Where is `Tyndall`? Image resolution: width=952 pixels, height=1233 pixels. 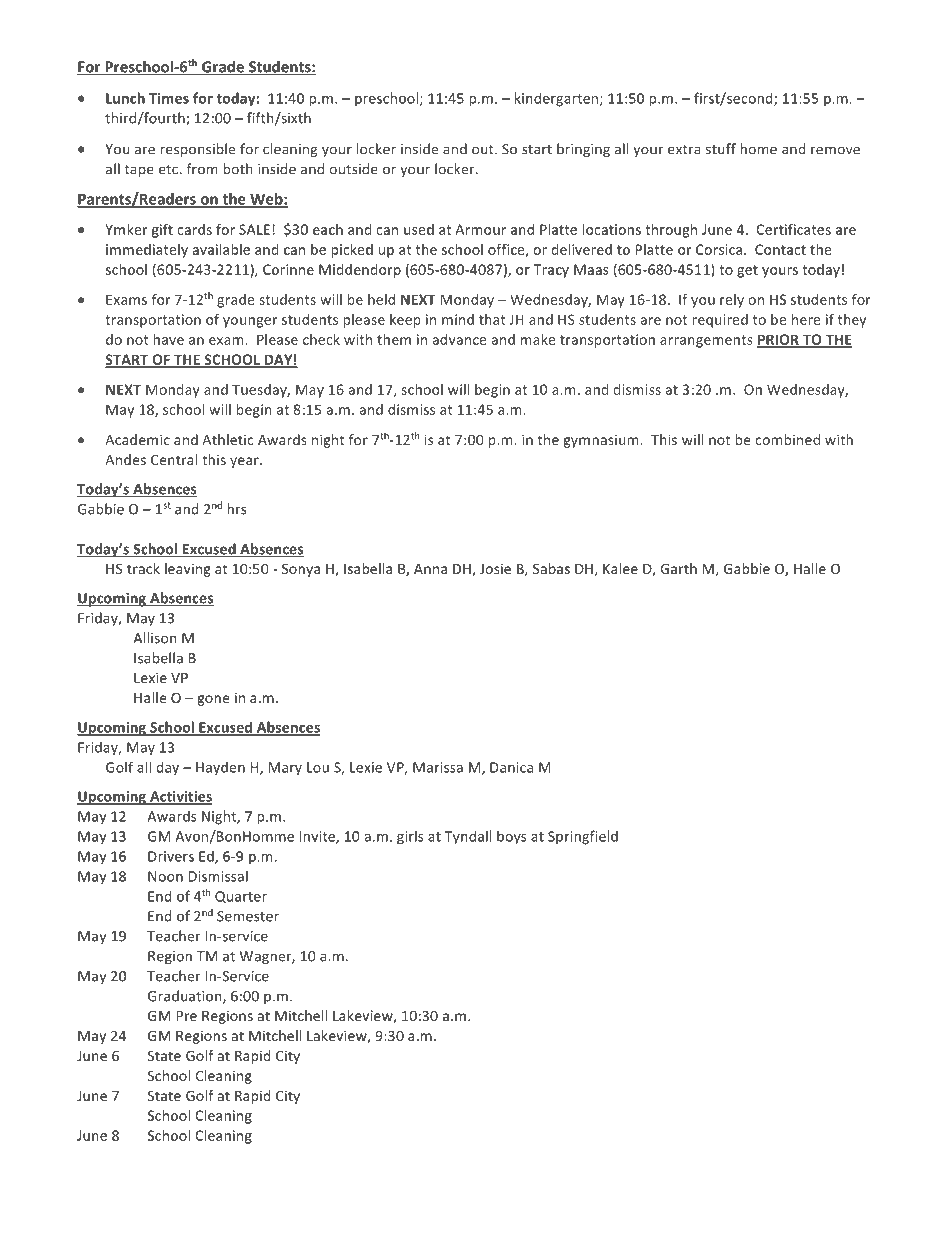 Tyndall is located at coordinates (468, 837).
